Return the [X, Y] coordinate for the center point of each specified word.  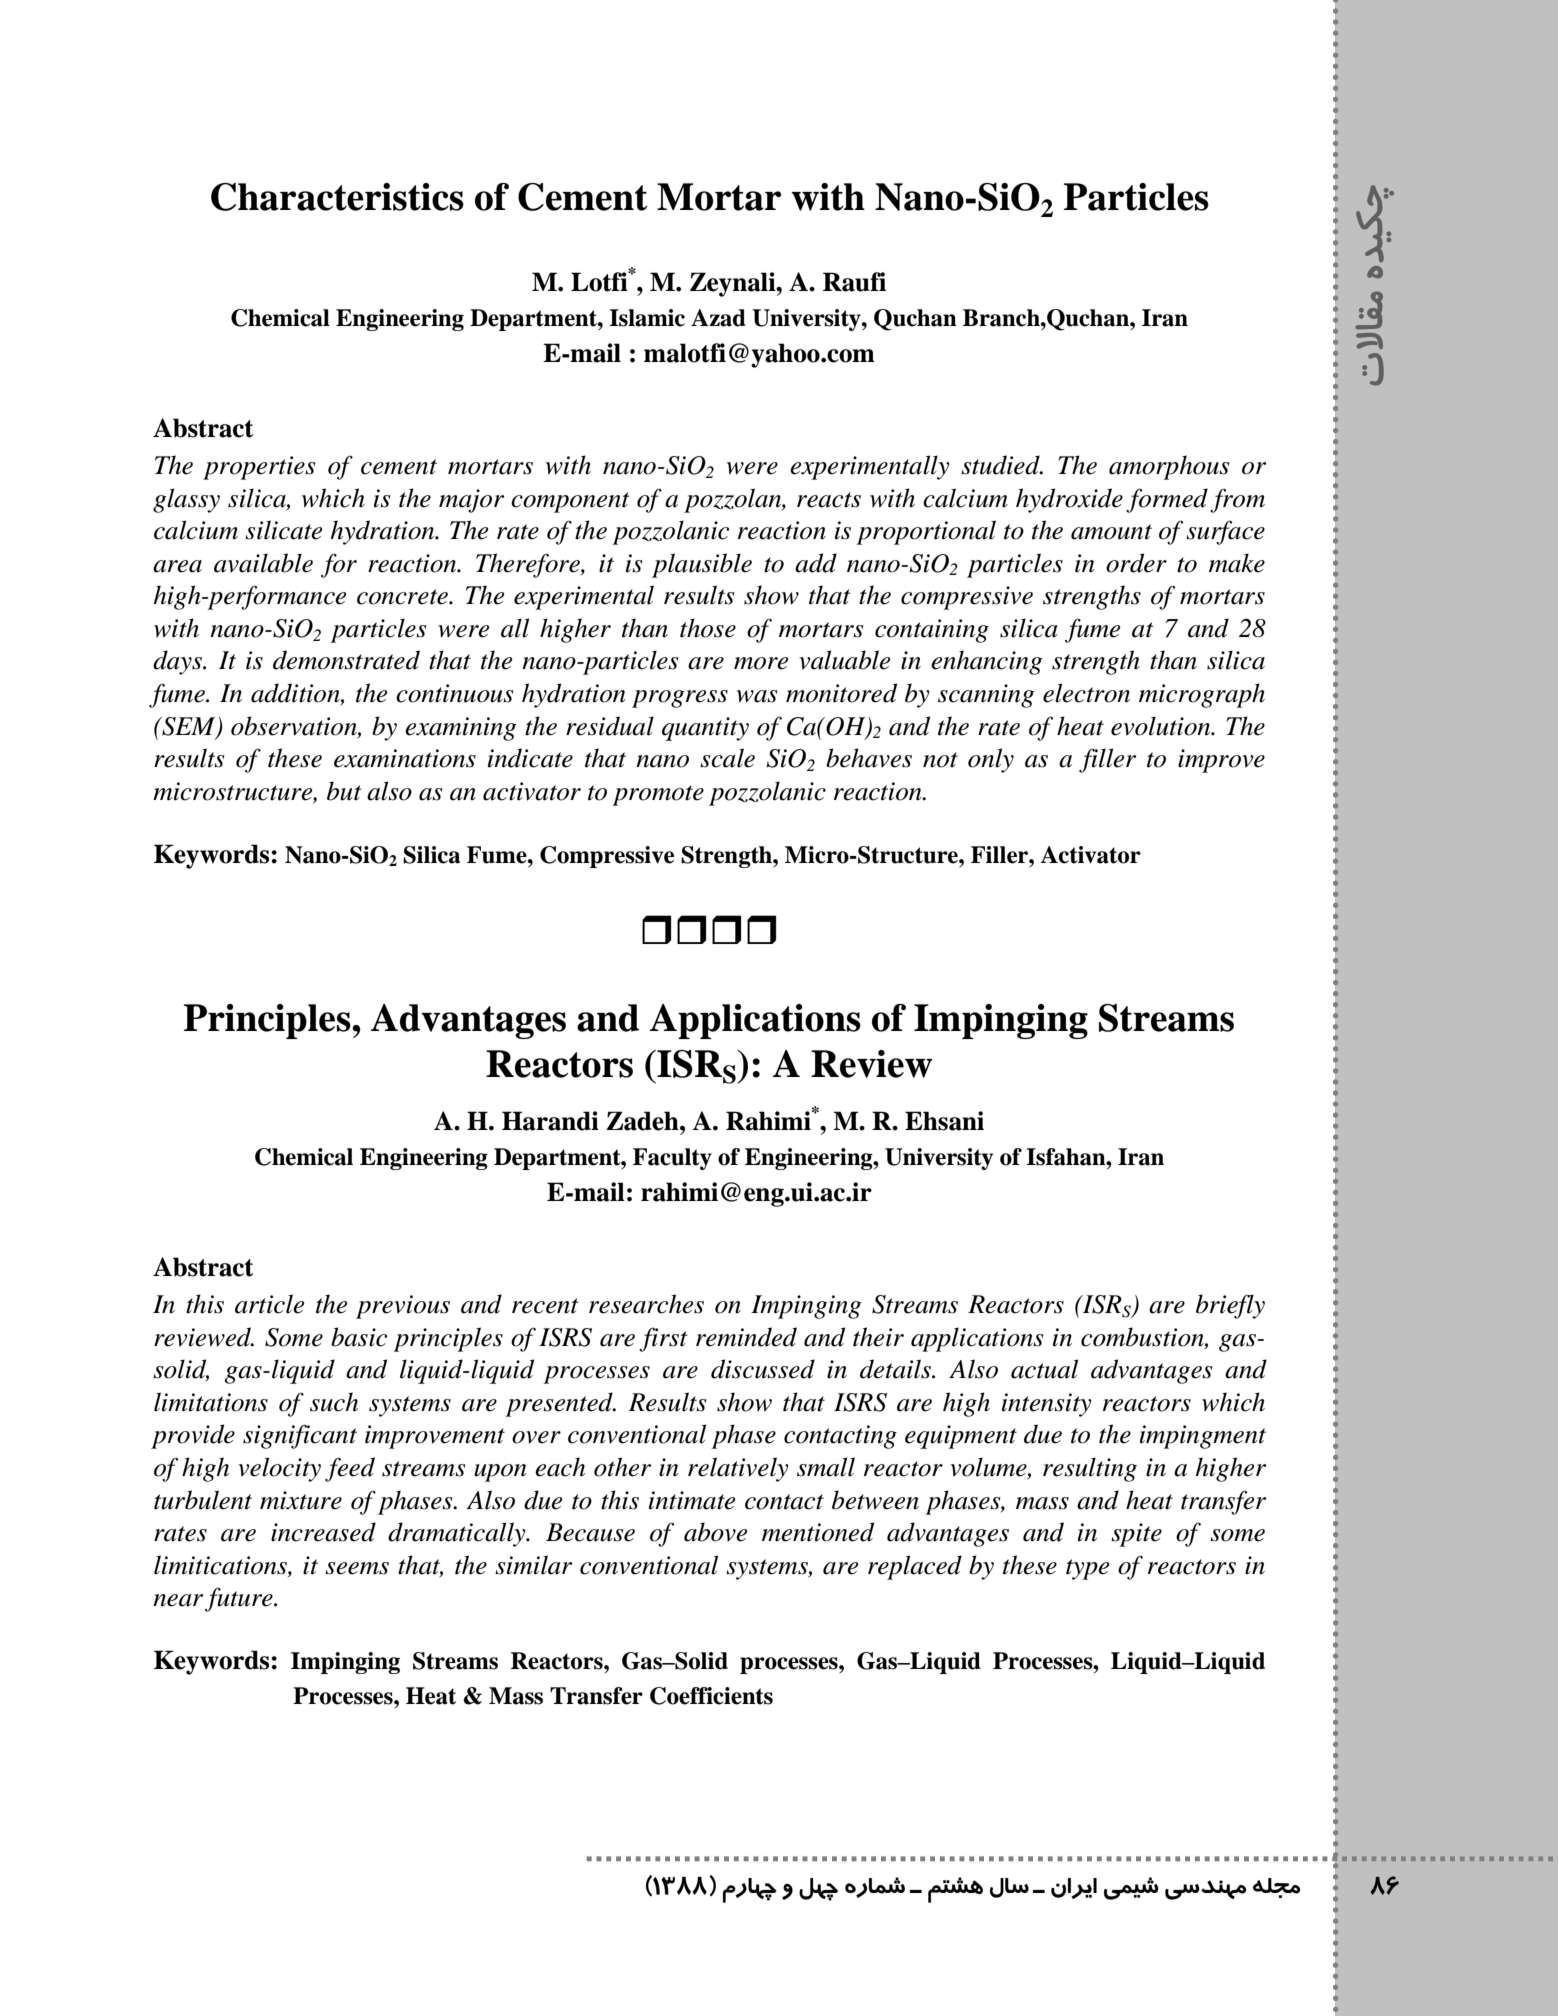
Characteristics [337, 197]
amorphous [1169, 467]
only [991, 760]
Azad [718, 318]
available [263, 563]
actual [1044, 1369]
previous [403, 1307]
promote [658, 795]
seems [357, 1568]
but [344, 791]
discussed [763, 1369]
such [334, 1402]
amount [1111, 532]
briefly [1230, 1306]
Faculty [672, 1159]
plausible [702, 565]
